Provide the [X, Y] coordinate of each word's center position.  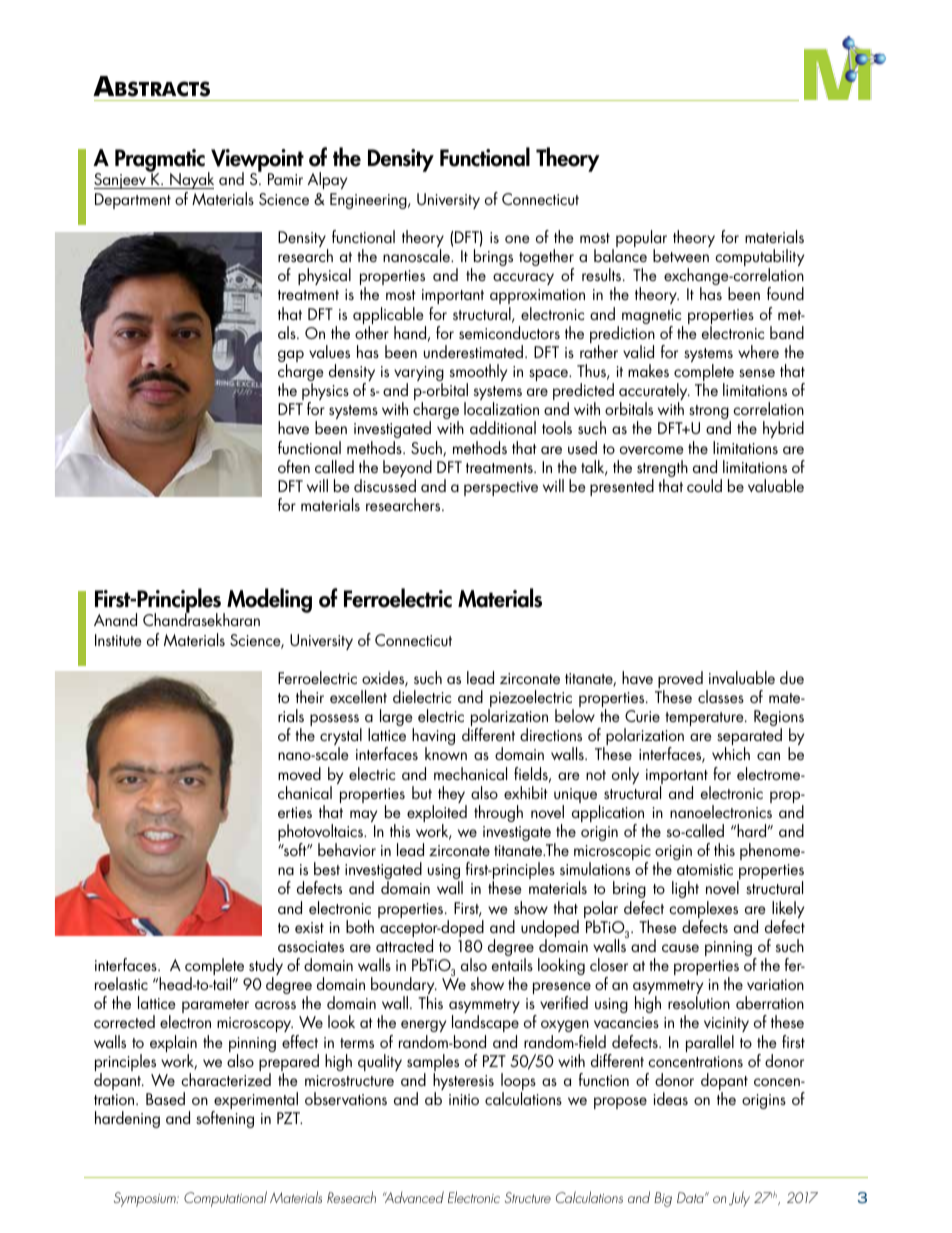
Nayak [191, 182]
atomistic [705, 869]
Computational [225, 1199]
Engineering [369, 201]
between [681, 255]
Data [691, 1197]
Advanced [413, 1197]
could [704, 485]
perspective [501, 488]
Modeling [269, 600]
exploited [437, 815]
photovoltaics [321, 834]
